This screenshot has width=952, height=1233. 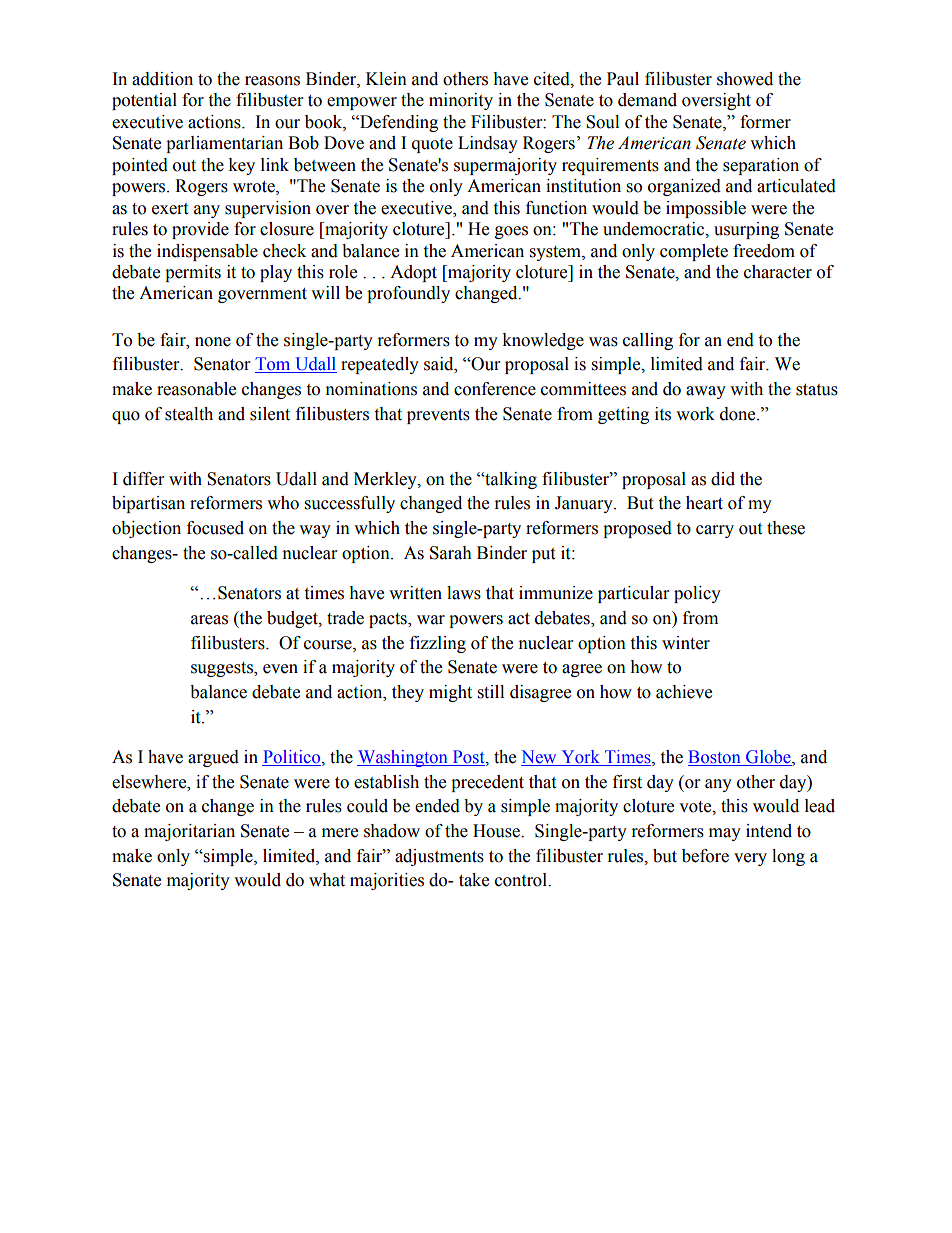 What do you see at coordinates (189, 832) in the screenshot?
I see `majoritarian` at bounding box center [189, 832].
